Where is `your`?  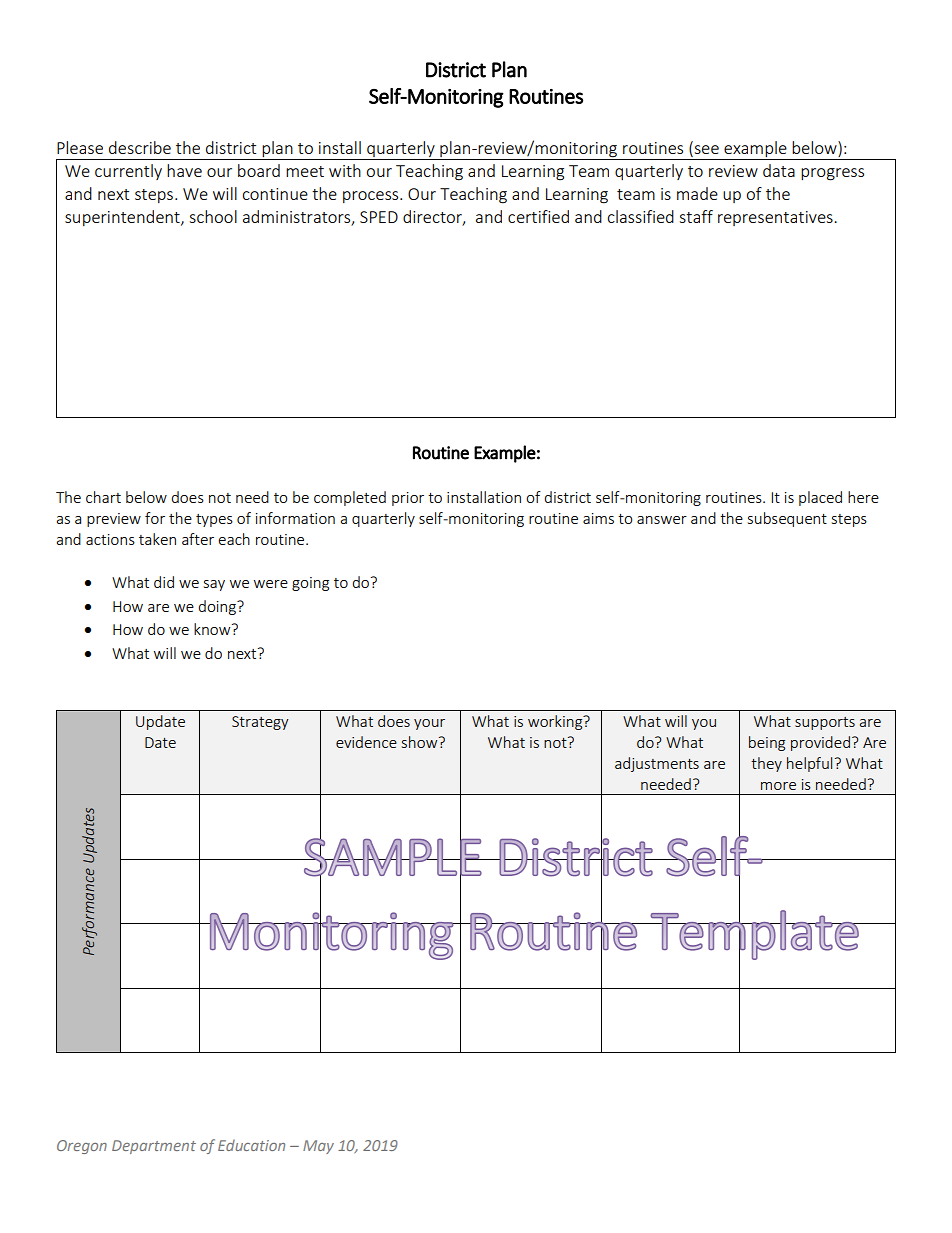 your is located at coordinates (429, 724).
